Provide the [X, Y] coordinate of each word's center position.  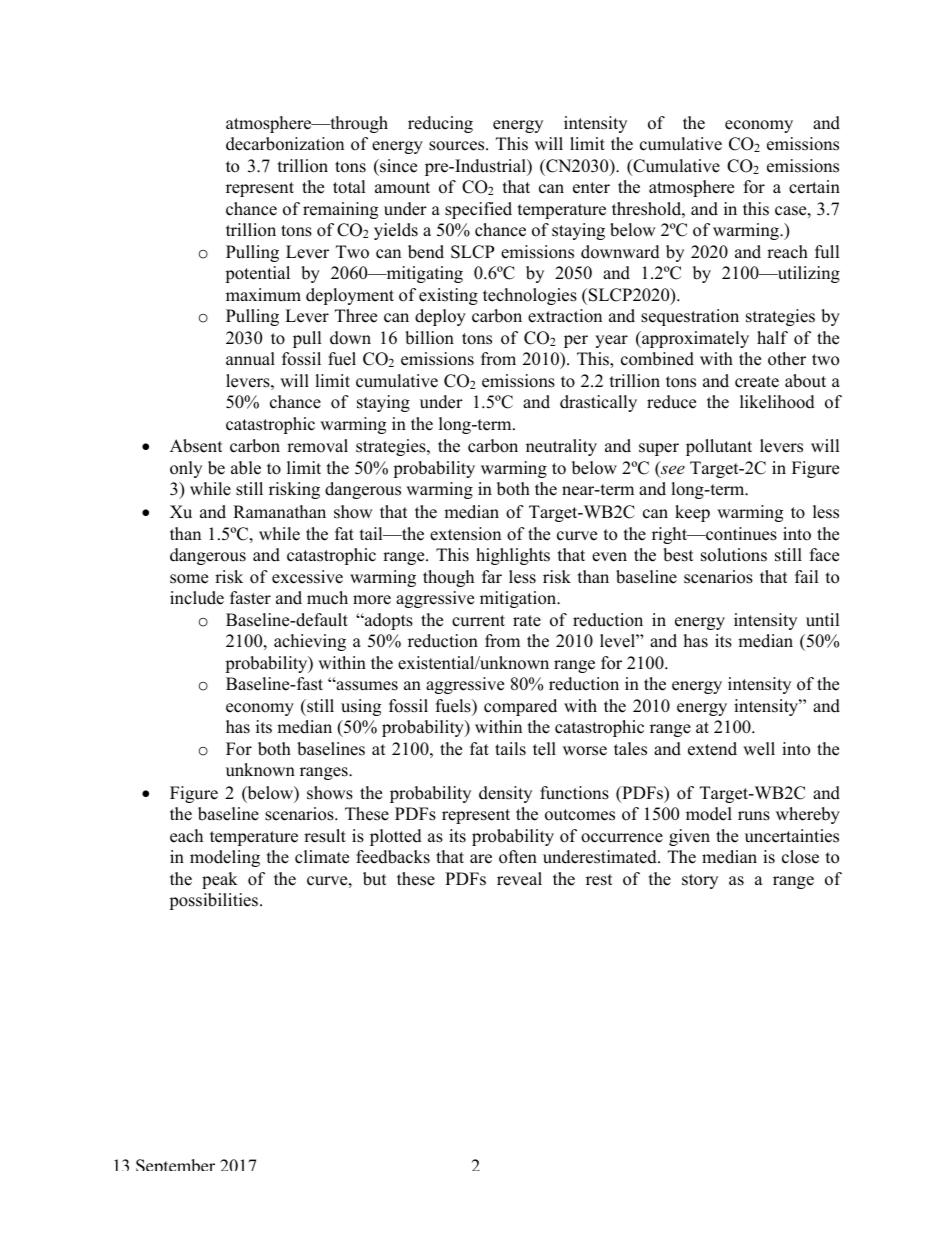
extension [465, 534]
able [246, 468]
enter [591, 188]
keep [692, 513]
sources [458, 146]
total [349, 187]
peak [220, 880]
